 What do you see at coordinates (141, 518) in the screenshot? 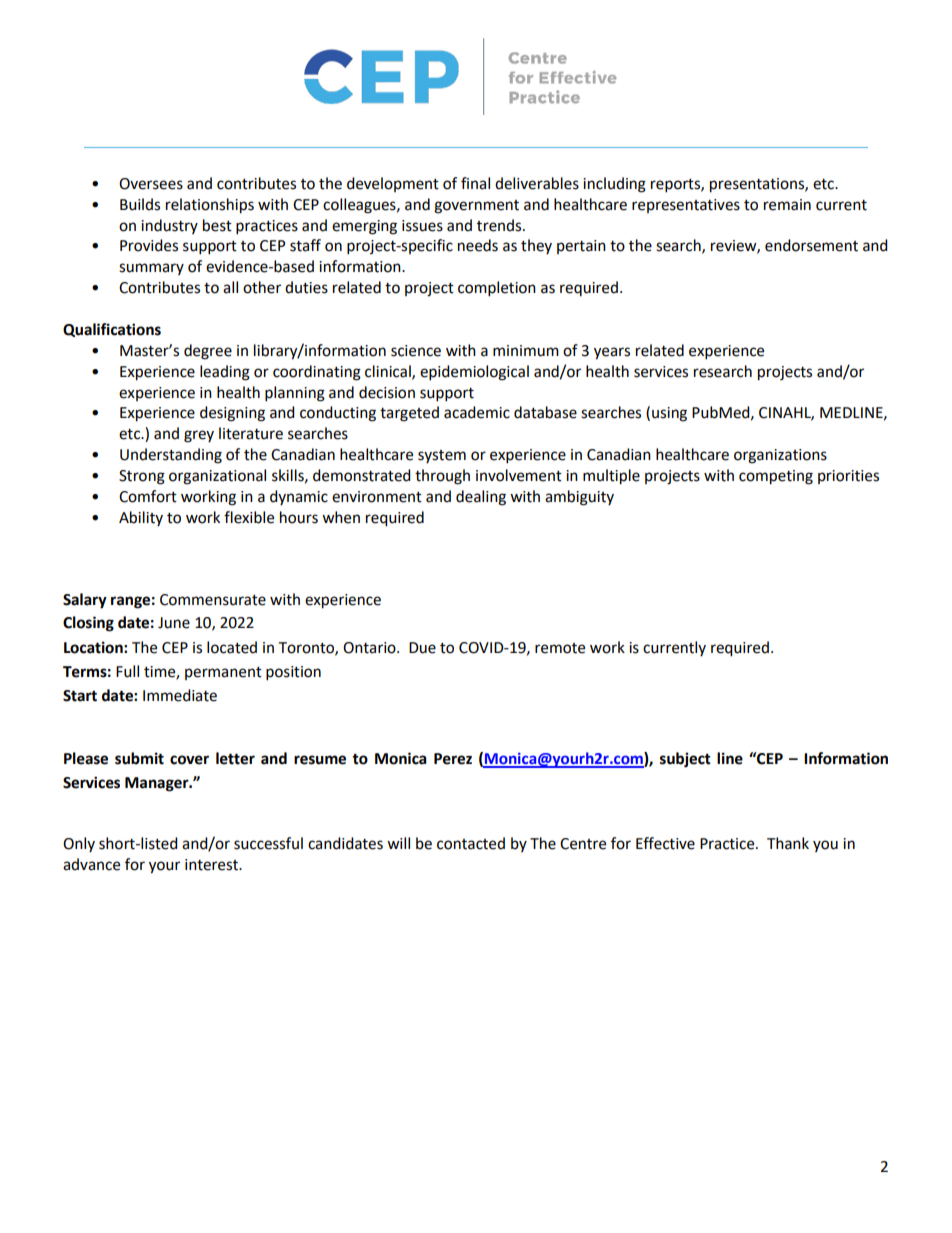
I see `Ability` at bounding box center [141, 518].
